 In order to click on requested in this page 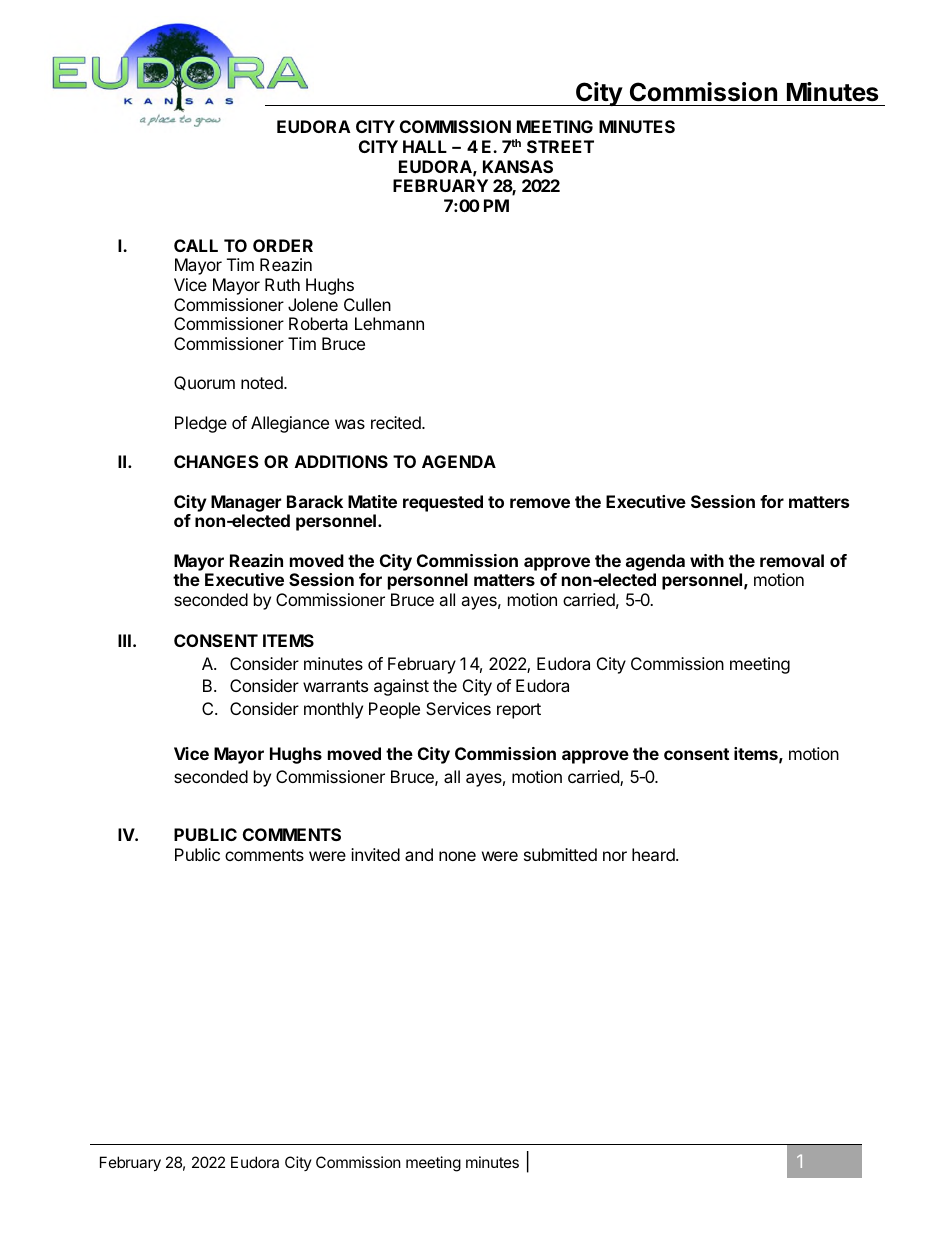, I will do `click(443, 503)`.
